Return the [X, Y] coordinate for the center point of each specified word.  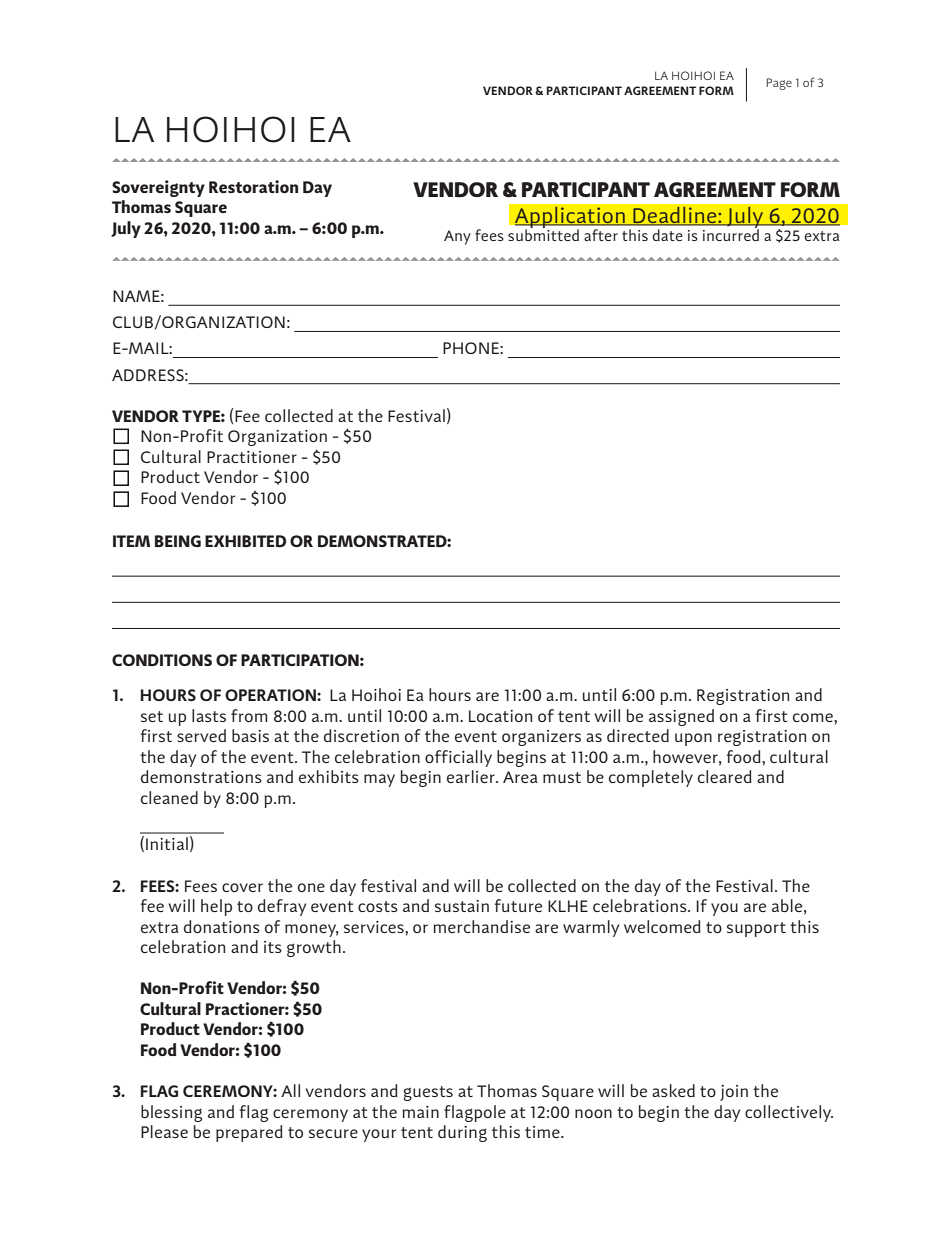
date [667, 235]
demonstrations [201, 776]
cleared [725, 776]
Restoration [253, 186]
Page [779, 84]
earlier [472, 776]
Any [457, 237]
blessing [171, 1113]
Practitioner [252, 457]
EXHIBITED [245, 541]
